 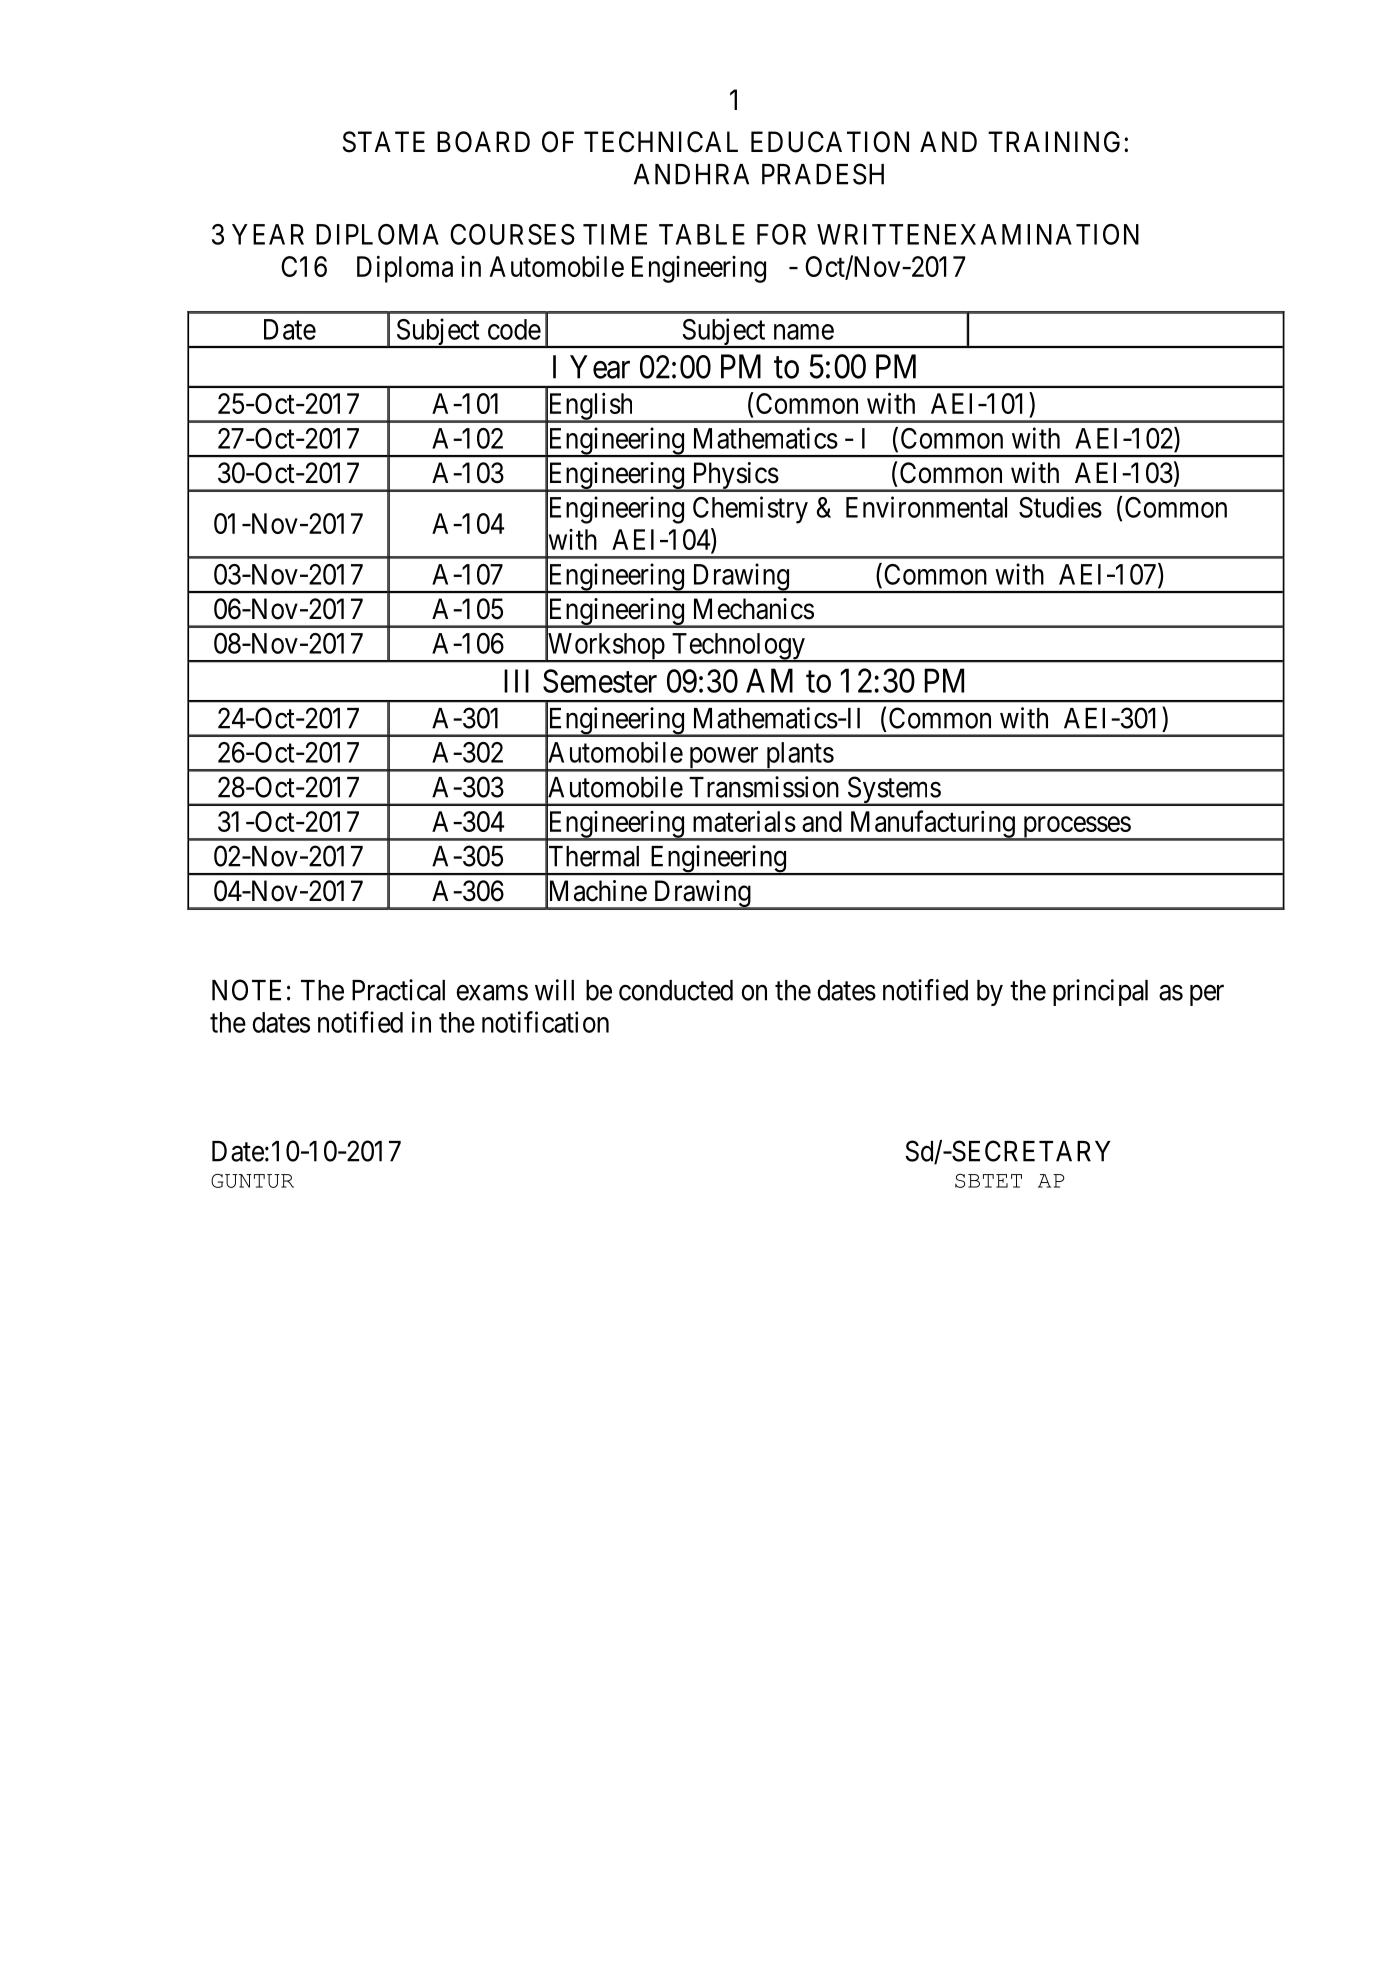 What do you see at coordinates (738, 647) in the screenshot?
I see `Technology` at bounding box center [738, 647].
